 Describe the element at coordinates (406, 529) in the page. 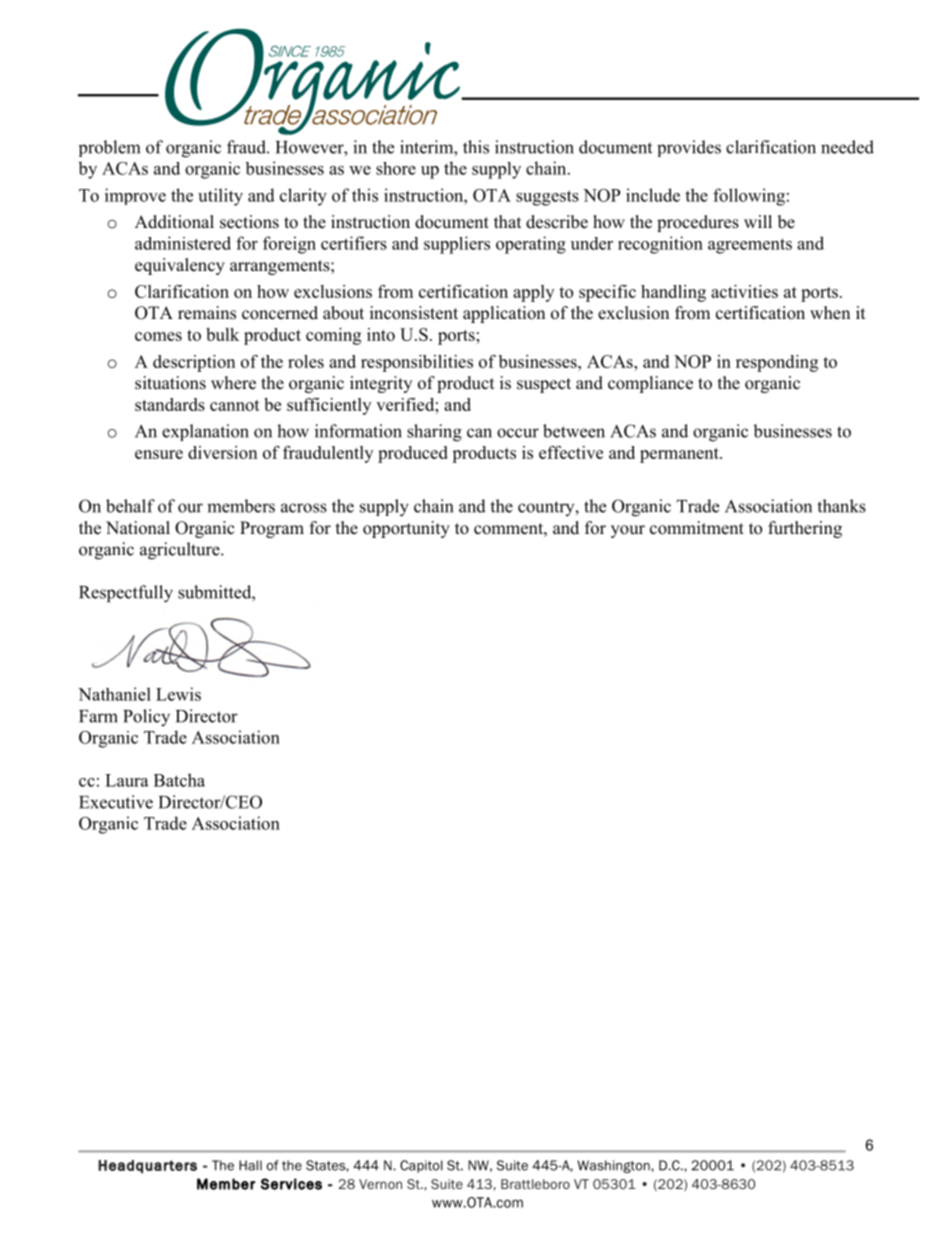

I see `opportunity` at that location.
